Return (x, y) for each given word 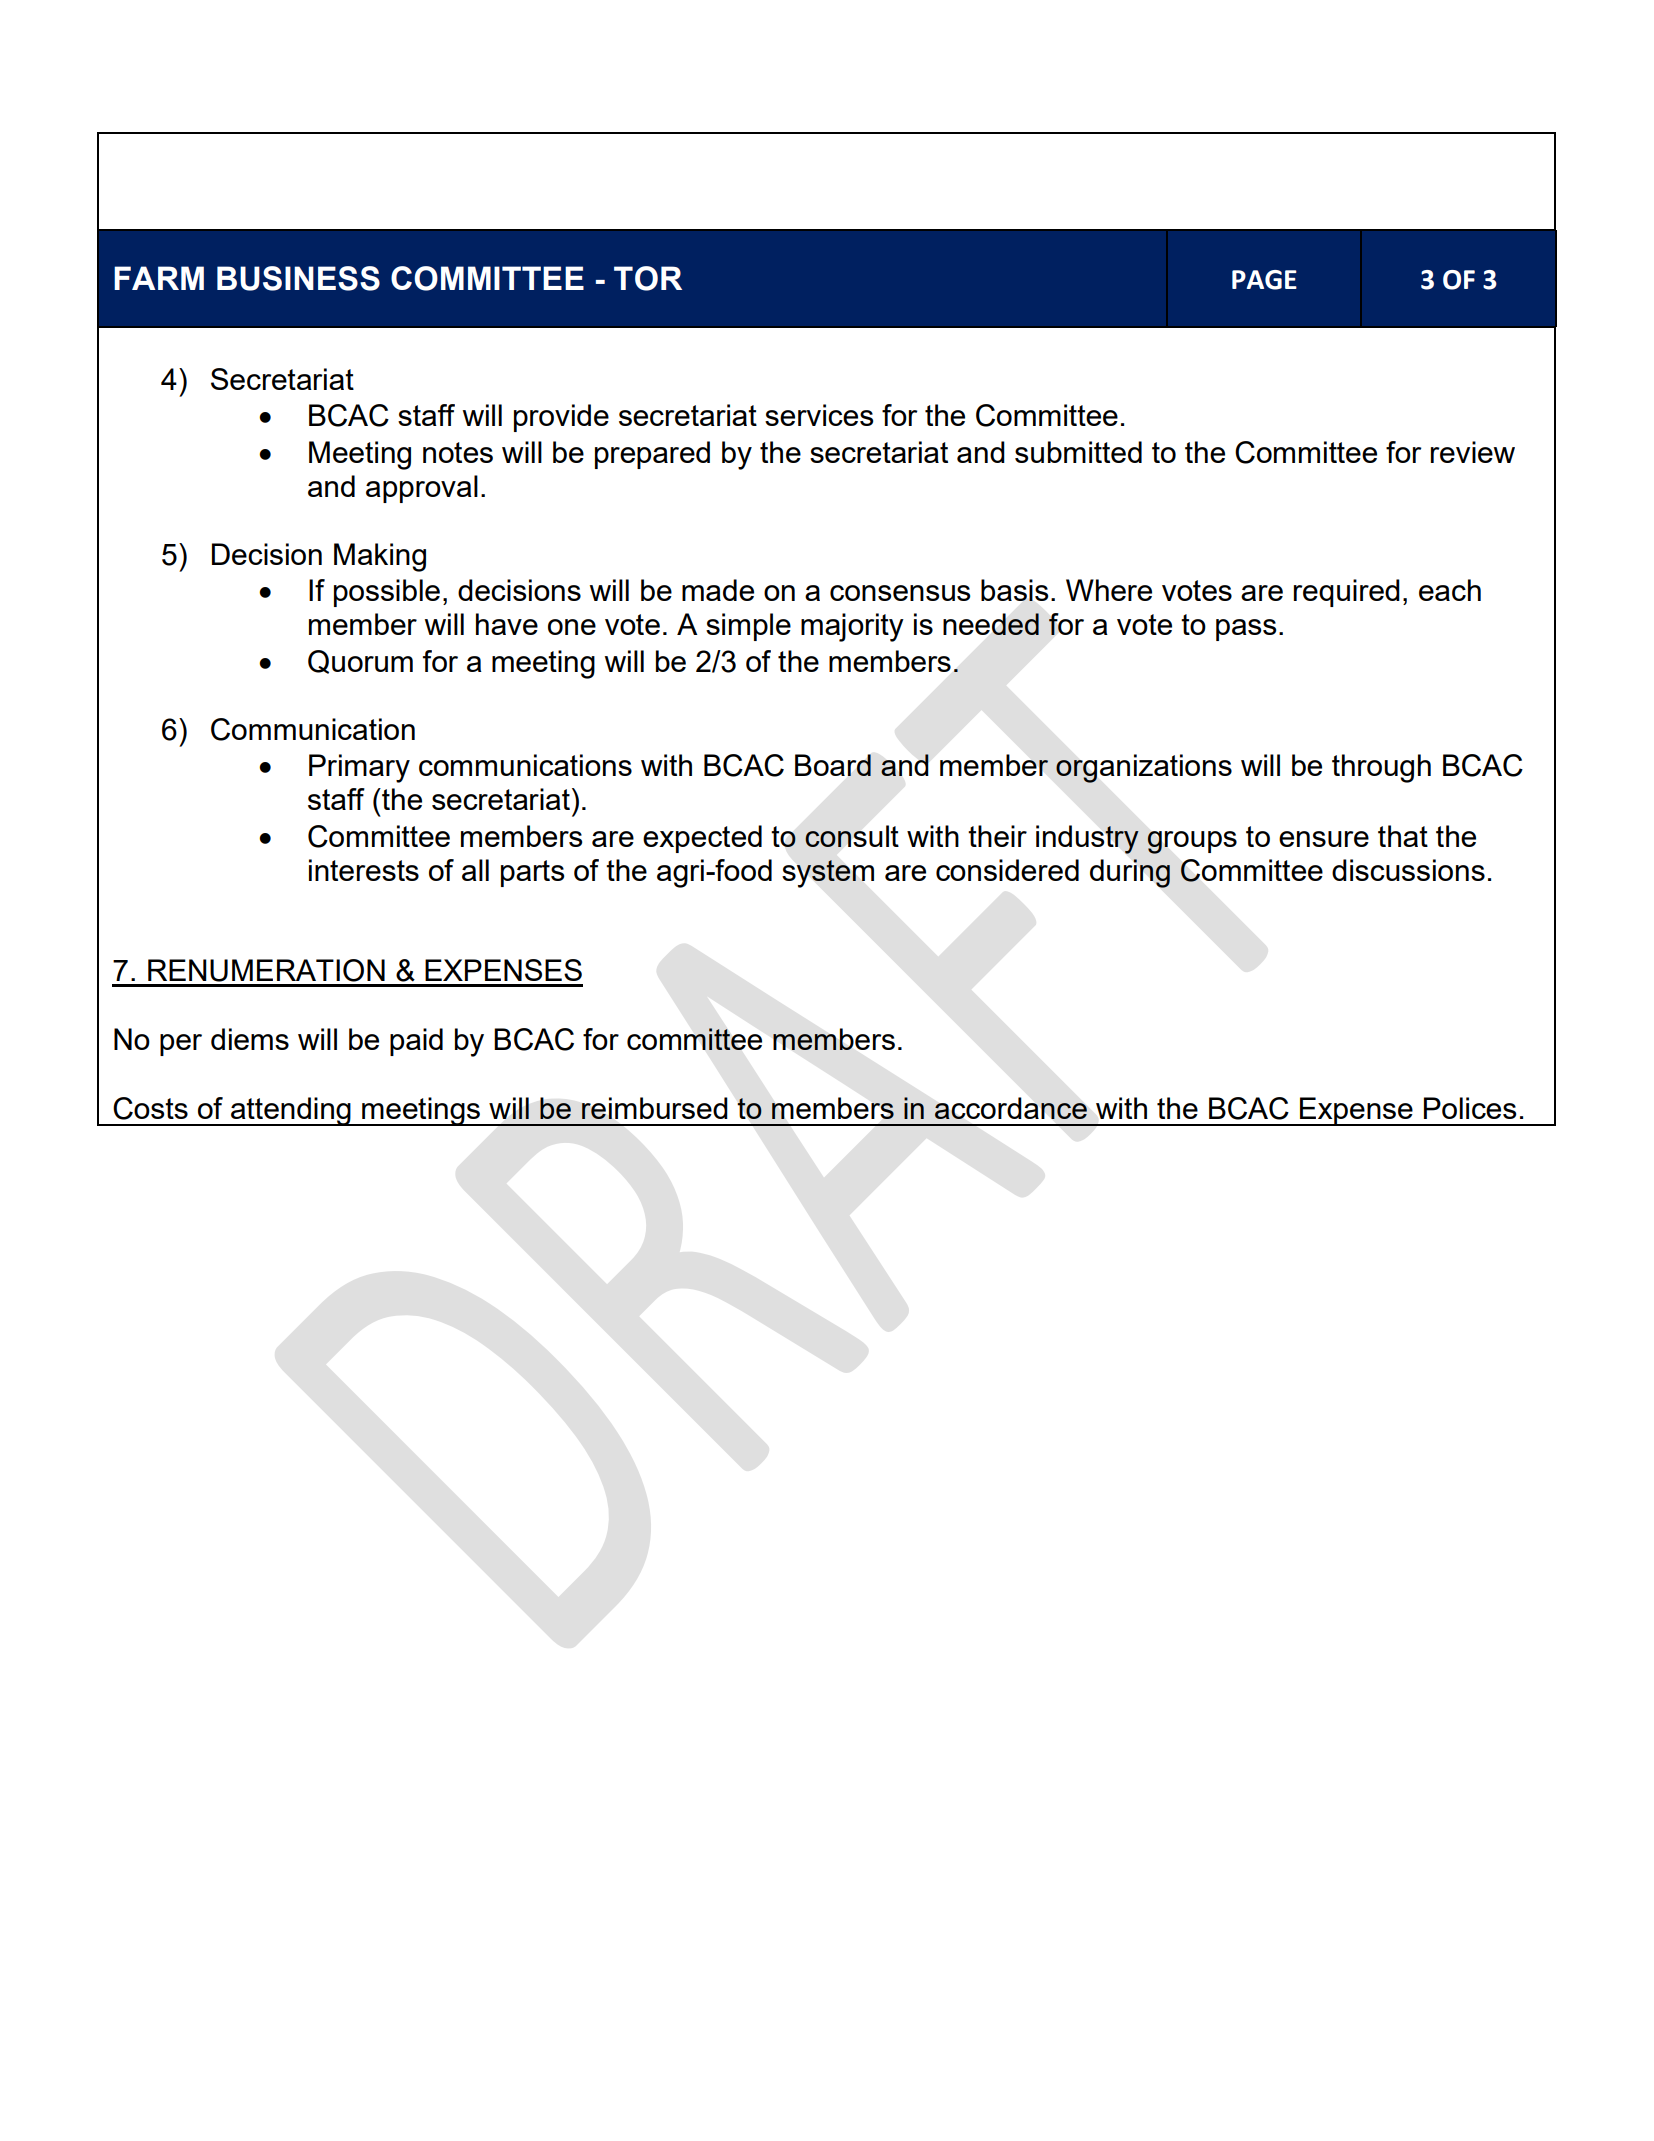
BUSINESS (298, 278)
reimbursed (655, 1108)
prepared (652, 455)
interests (364, 870)
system (828, 874)
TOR (648, 278)
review (1473, 452)
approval (422, 489)
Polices (1470, 1108)
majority (852, 627)
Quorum (360, 662)
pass (1246, 630)
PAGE (1264, 280)
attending (291, 1111)
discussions (1408, 870)
